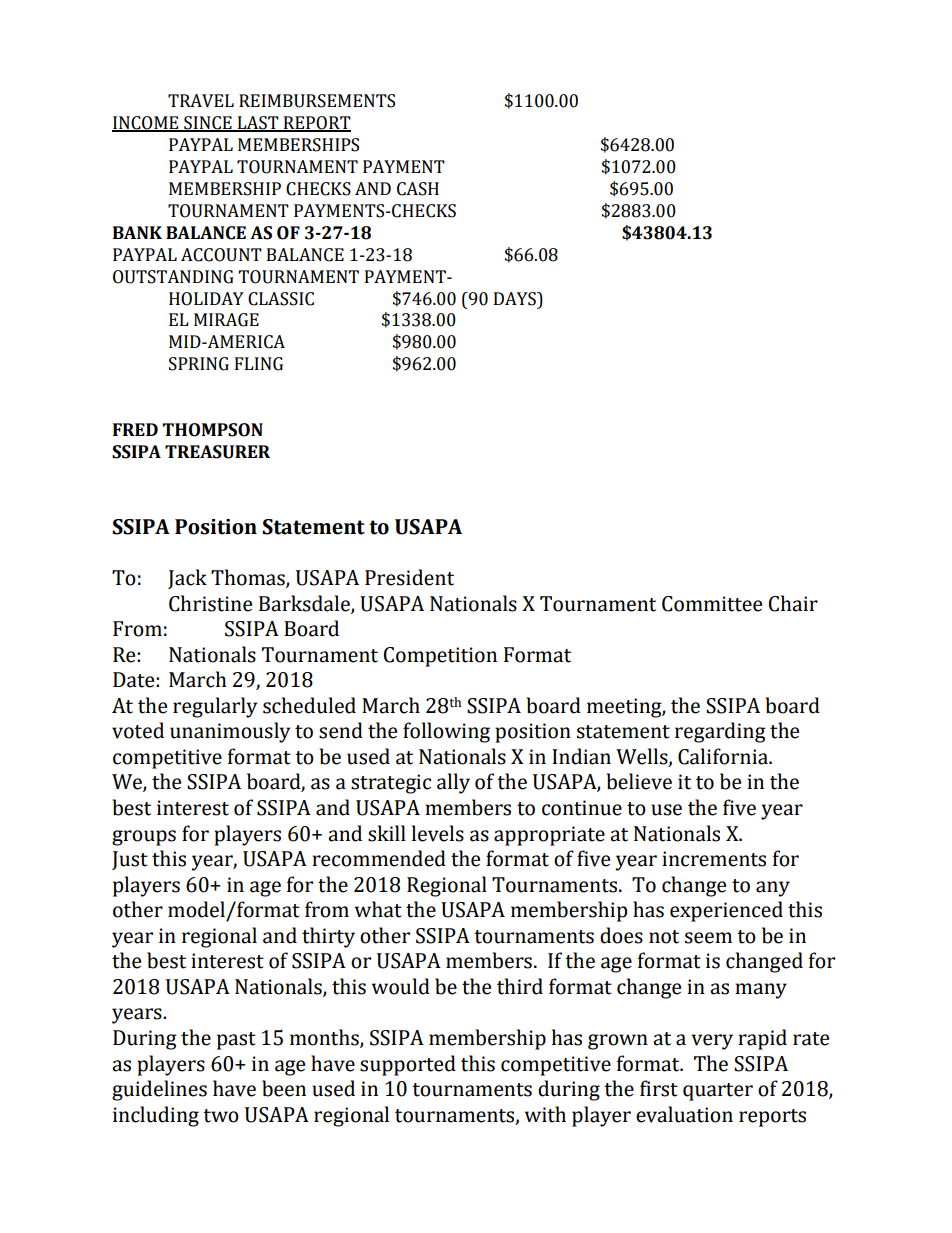 Image resolution: width=952 pixels, height=1233 pixels. I want to click on SPRING, so click(199, 364).
